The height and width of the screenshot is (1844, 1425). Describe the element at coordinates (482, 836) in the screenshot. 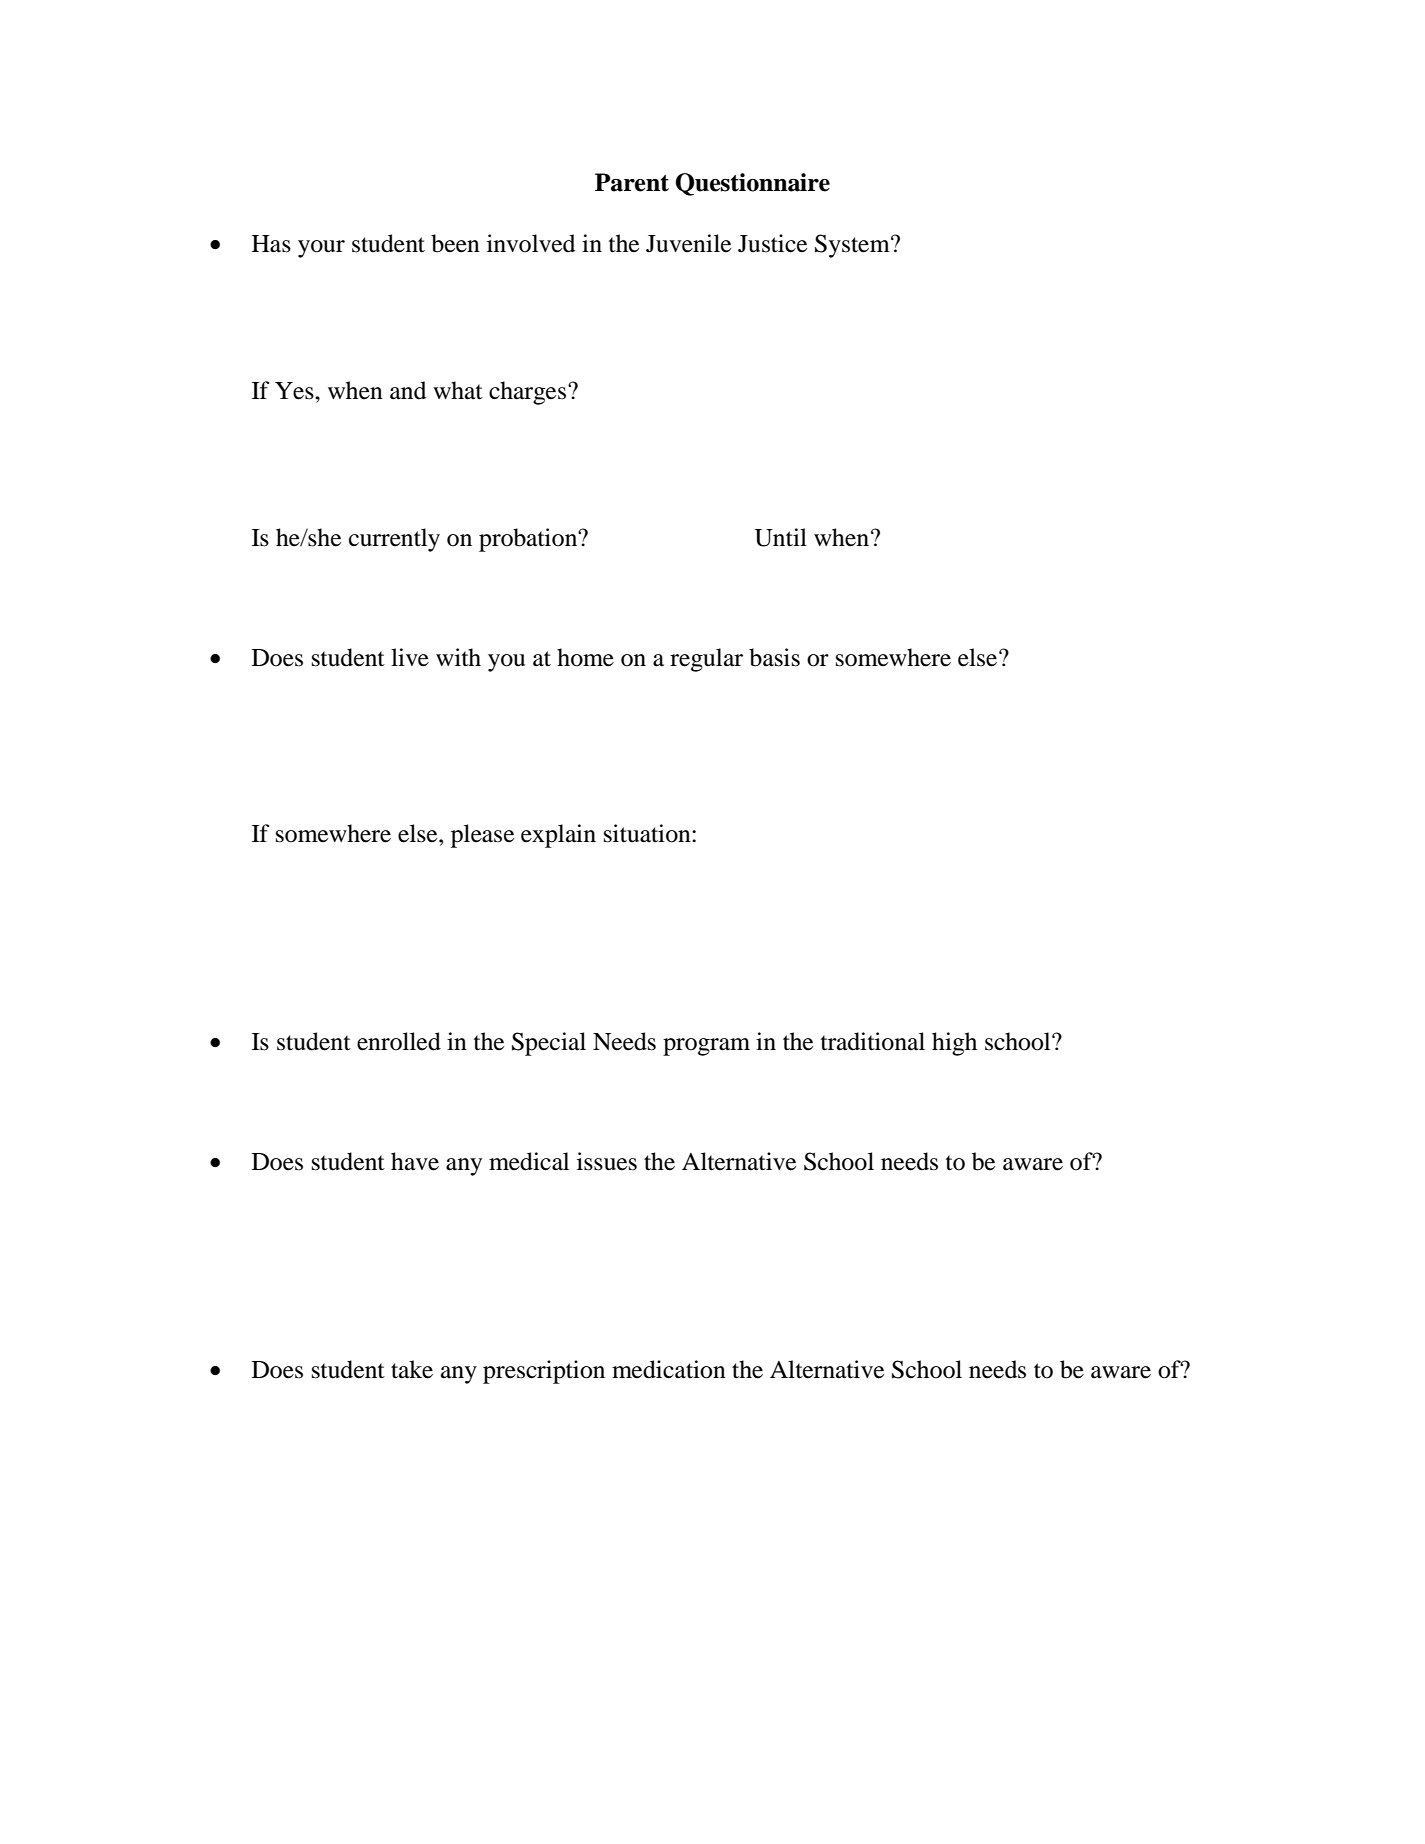

I see `please` at that location.
